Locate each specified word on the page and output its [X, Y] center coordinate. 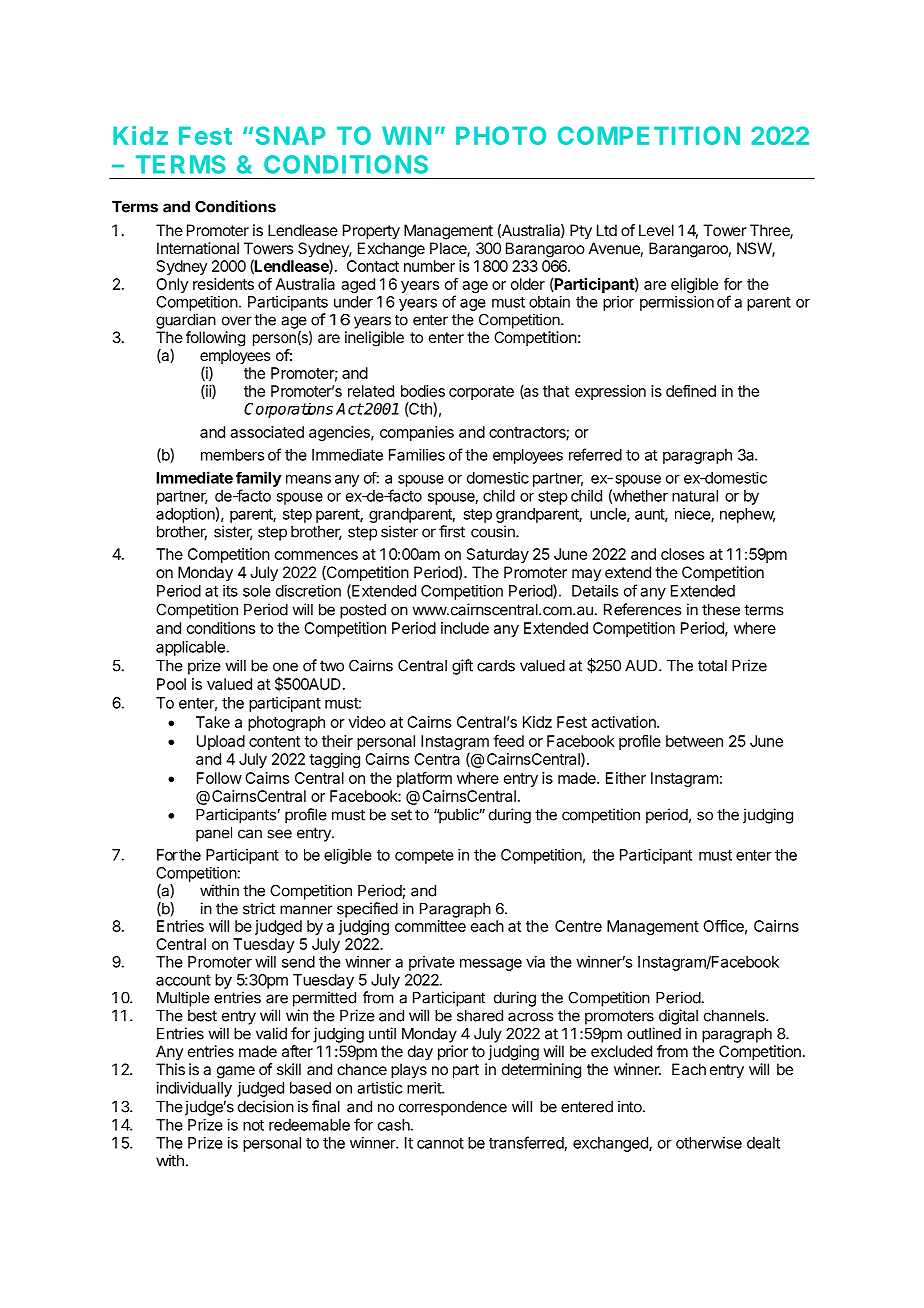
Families [417, 455]
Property [371, 232]
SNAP [291, 135]
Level [656, 230]
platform [424, 779]
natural [695, 496]
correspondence [453, 1108]
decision [266, 1106]
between [694, 741]
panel [214, 834]
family [259, 479]
